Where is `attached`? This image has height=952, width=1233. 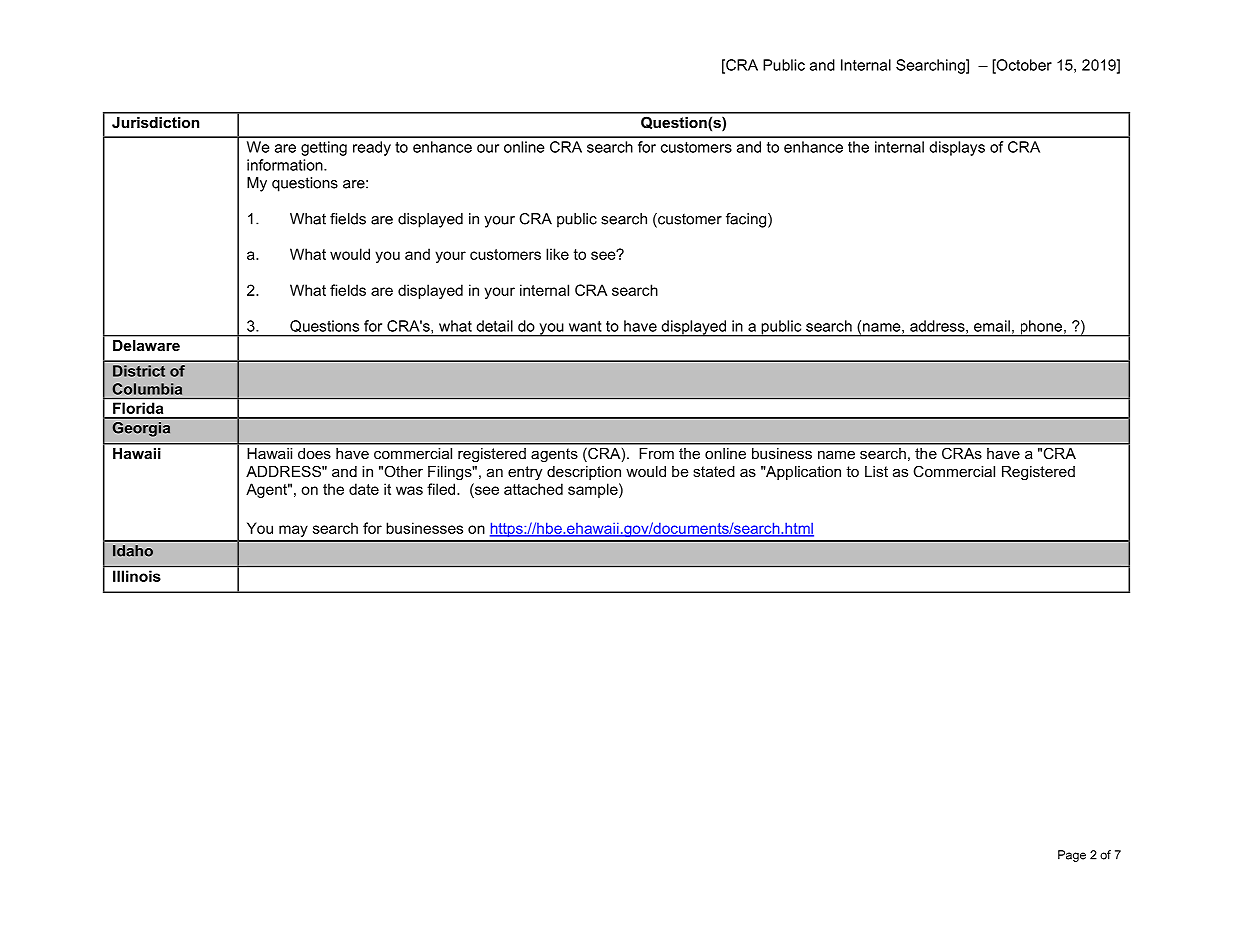 attached is located at coordinates (533, 489).
